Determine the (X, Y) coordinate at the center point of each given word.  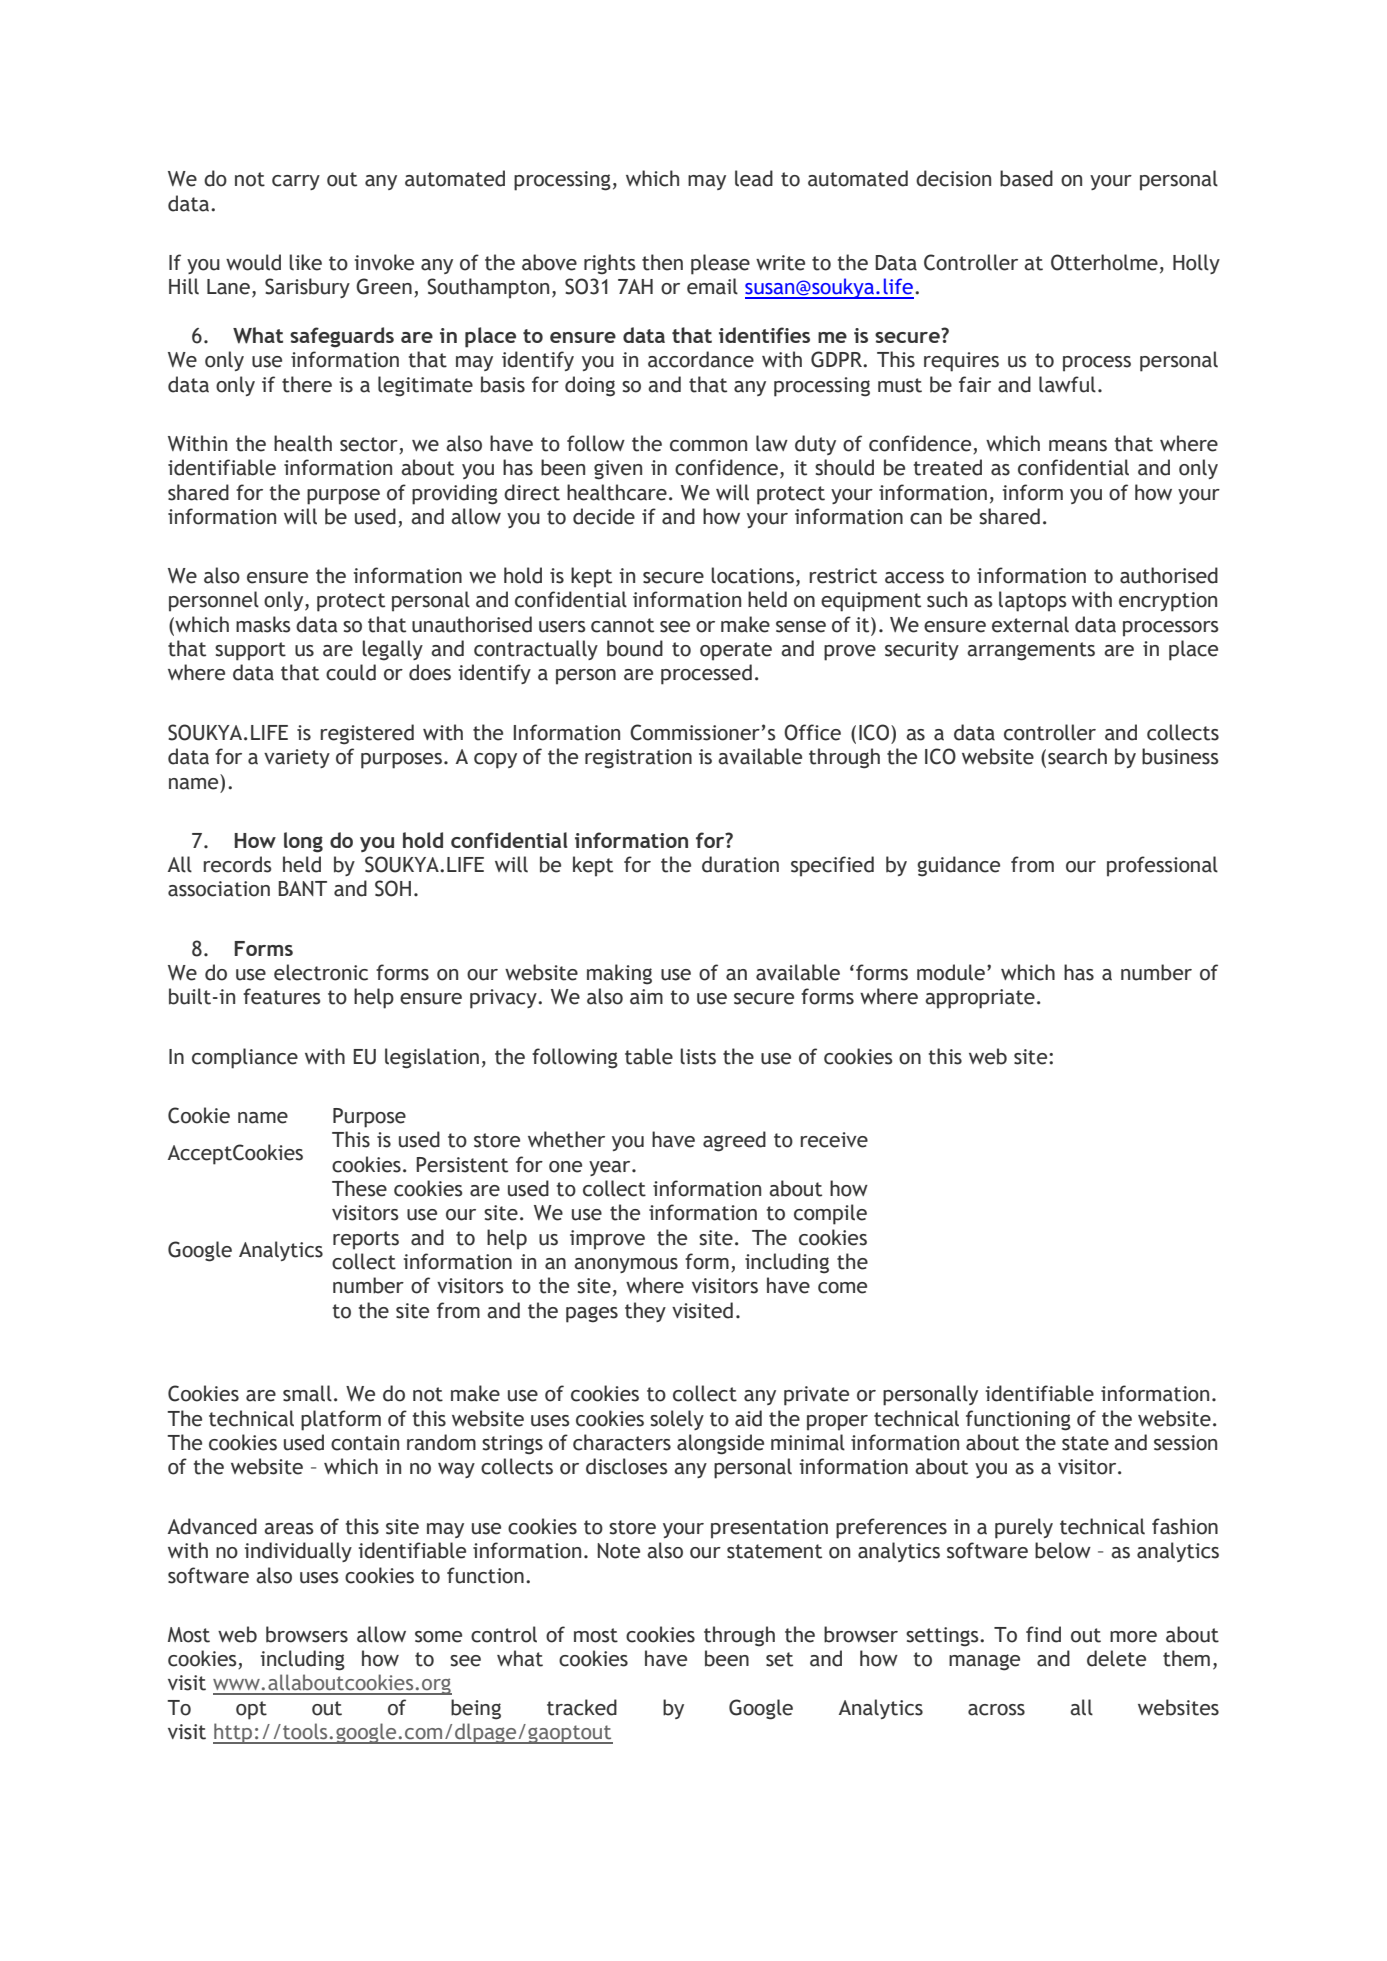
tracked (582, 1707)
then (662, 262)
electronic (321, 972)
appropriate (980, 999)
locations (752, 575)
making (619, 974)
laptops (1032, 601)
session (1185, 1443)
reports (366, 1240)
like (305, 262)
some (438, 1637)
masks (263, 624)
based (1026, 178)
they (645, 1312)
